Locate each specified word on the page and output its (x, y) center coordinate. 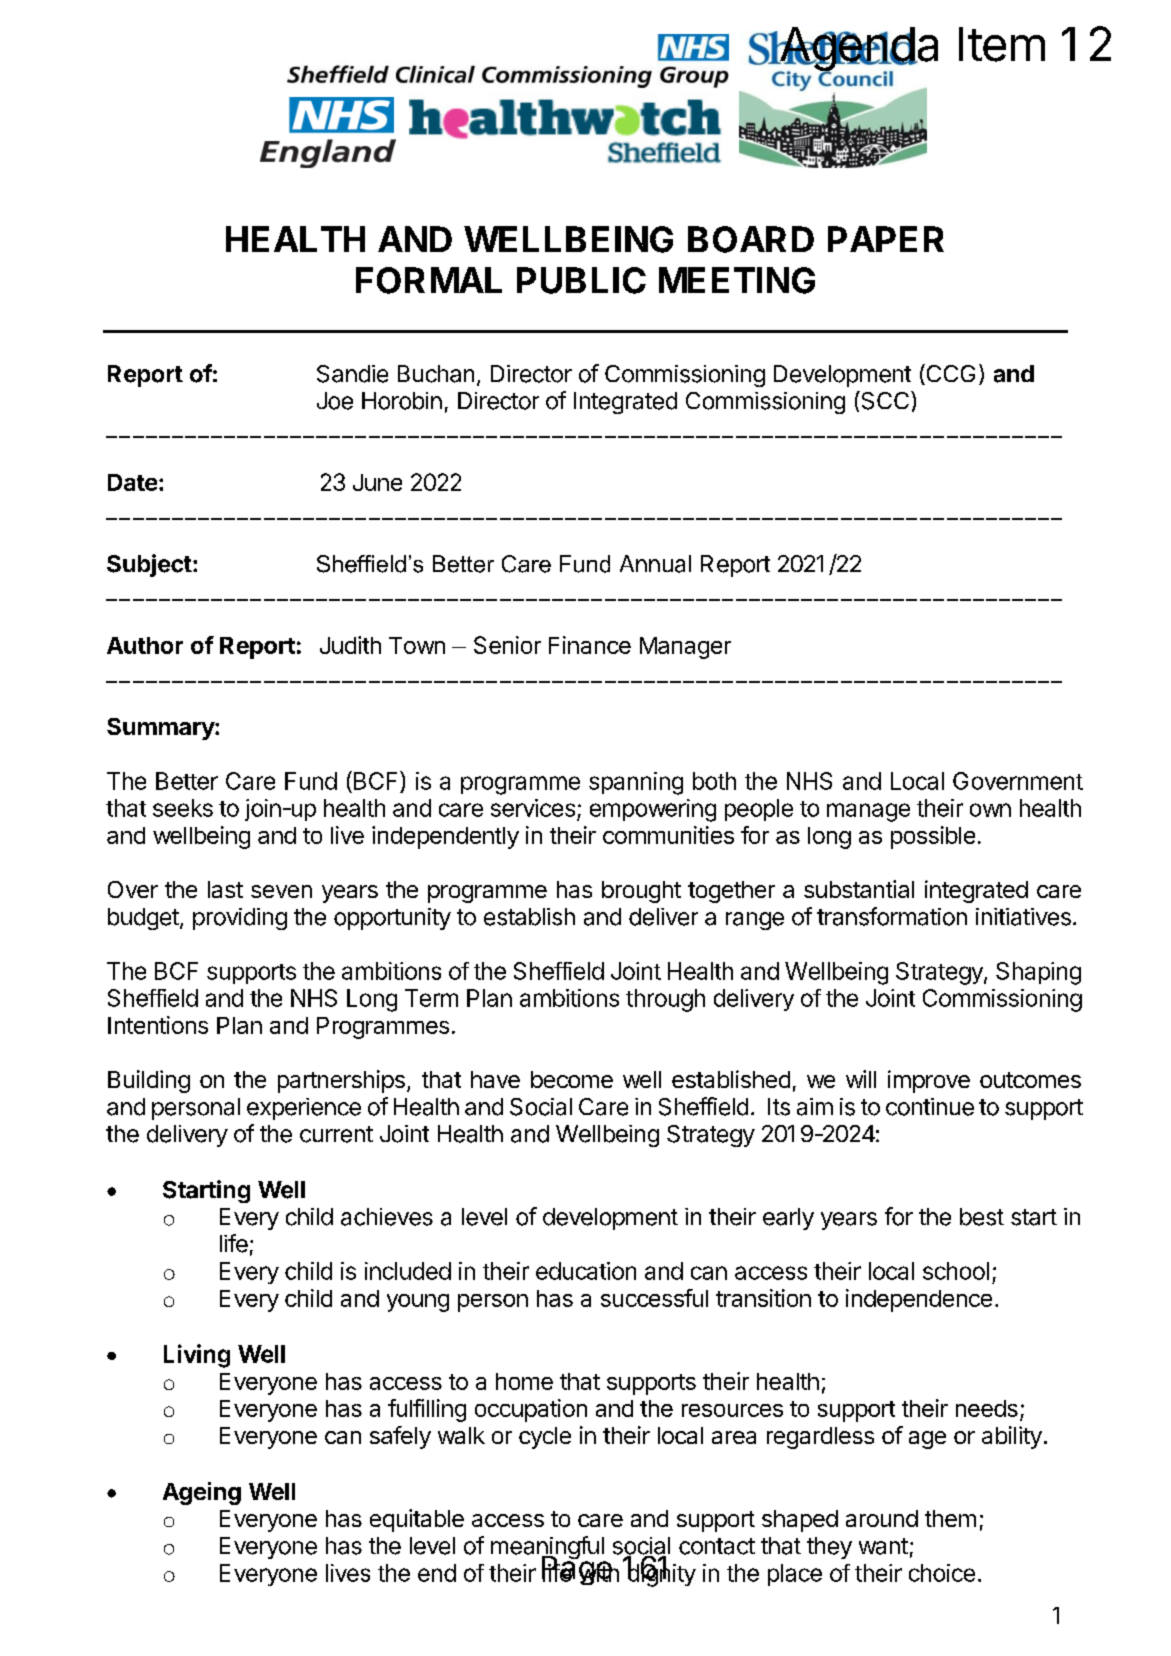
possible (933, 837)
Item (1002, 44)
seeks (183, 808)
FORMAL (429, 280)
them (950, 1518)
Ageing (202, 1493)
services (533, 808)
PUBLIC (581, 280)
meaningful (548, 1549)
